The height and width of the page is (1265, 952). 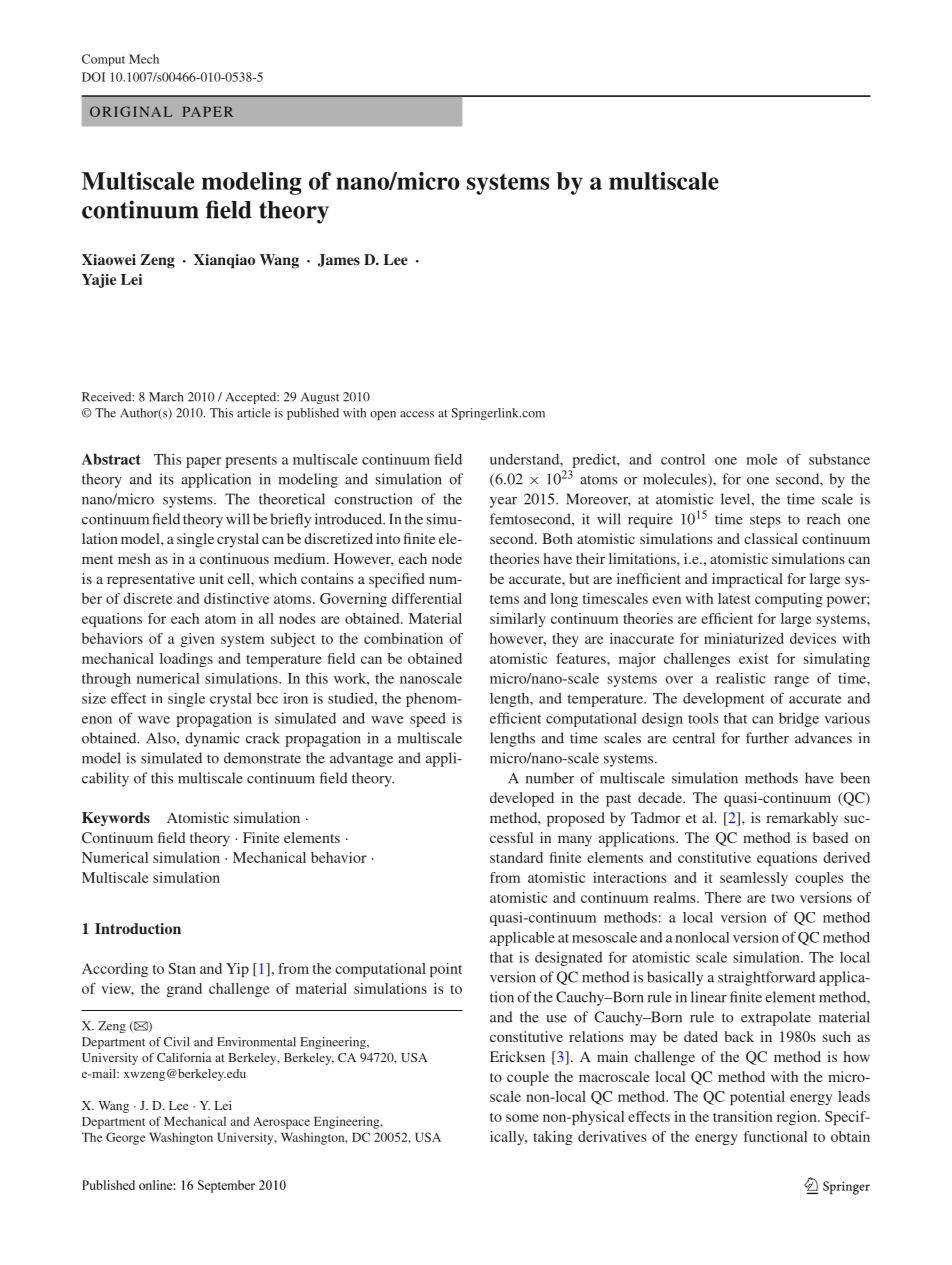 What do you see at coordinates (131, 111) in the page?
I see `ORIGINAL` at bounding box center [131, 111].
